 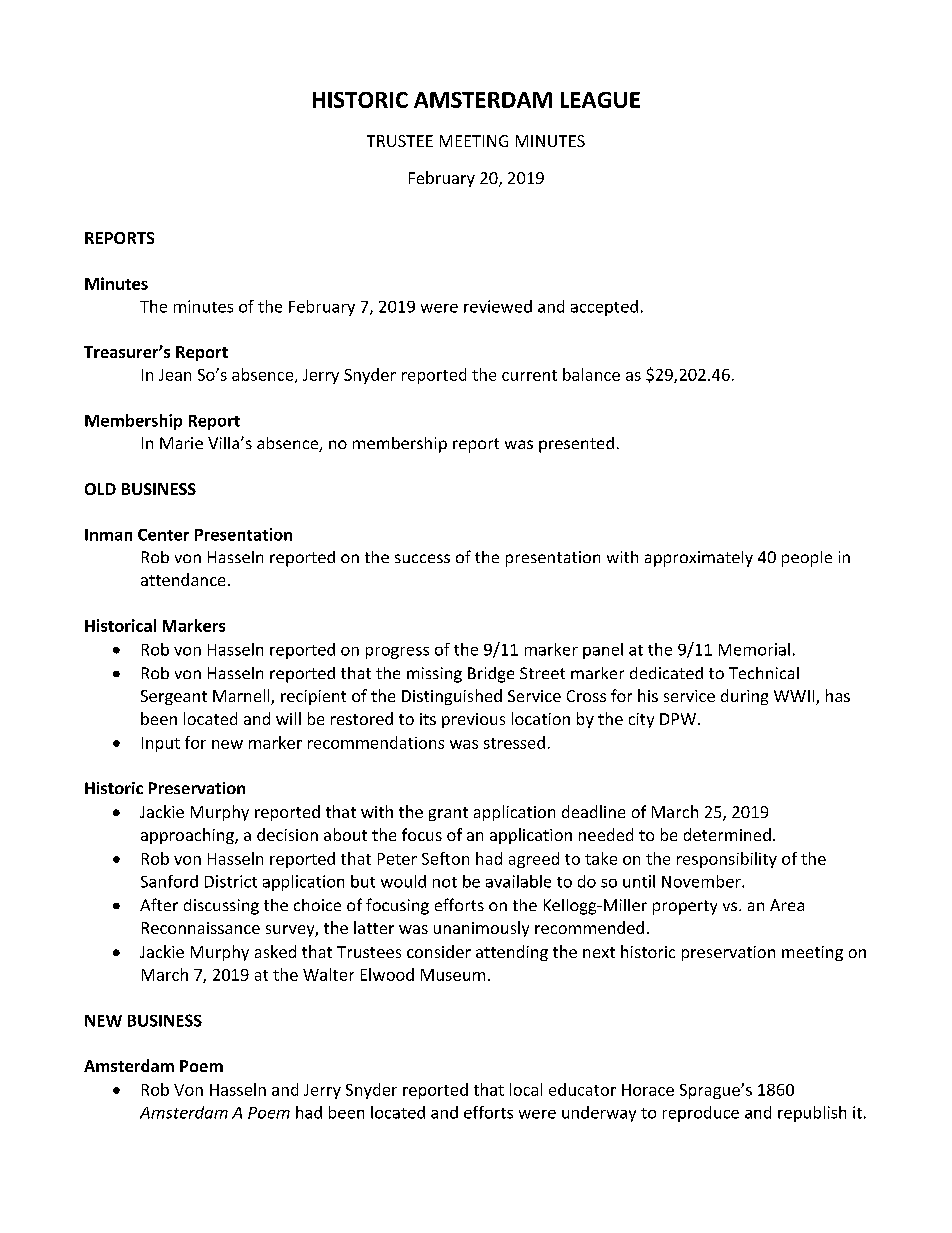 What do you see at coordinates (175, 375) in the screenshot?
I see `Jean` at bounding box center [175, 375].
